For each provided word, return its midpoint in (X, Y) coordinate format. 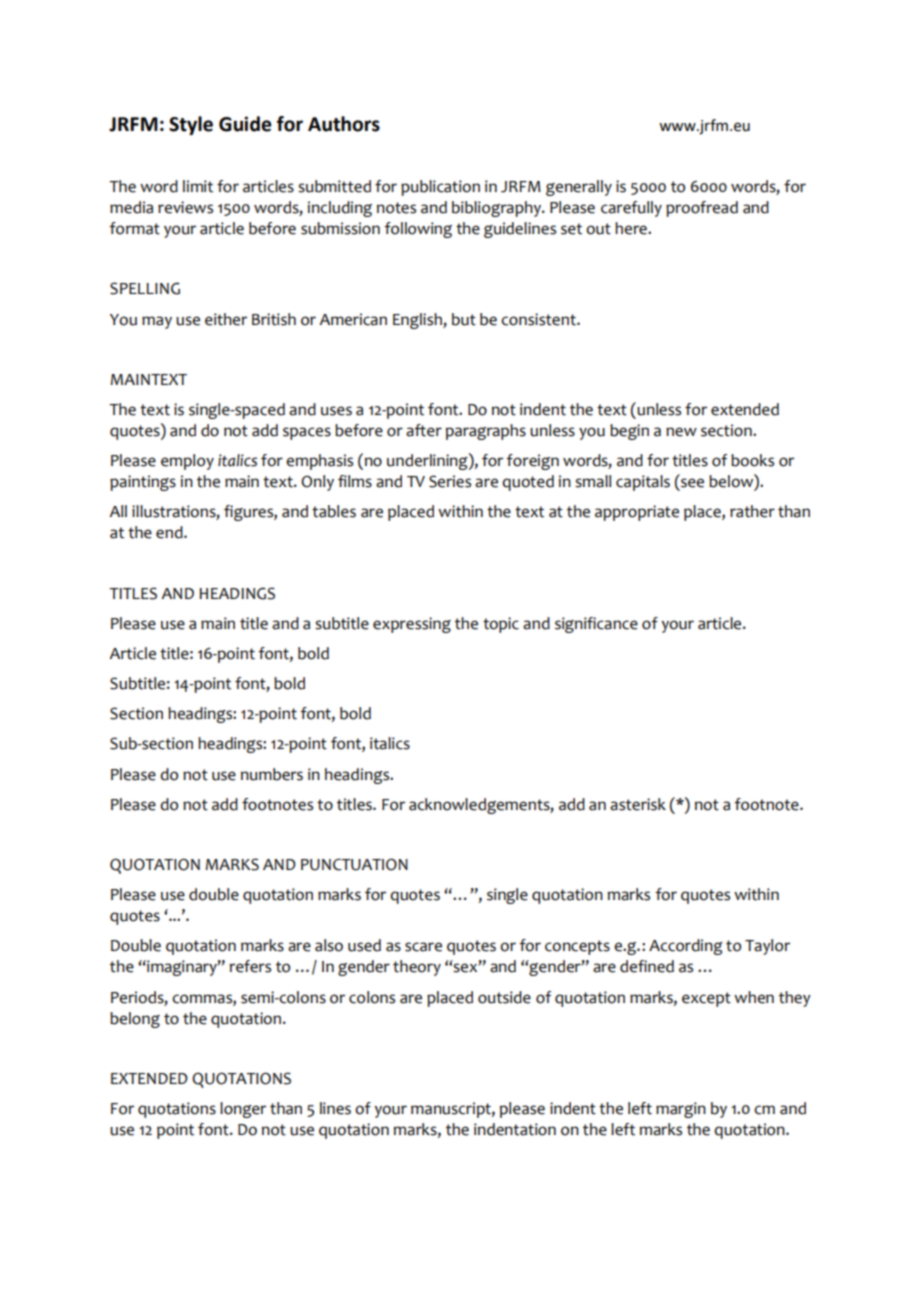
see (692, 483)
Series (450, 481)
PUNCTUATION (354, 864)
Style (191, 125)
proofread (702, 209)
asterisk (638, 804)
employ (187, 462)
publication (440, 188)
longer (243, 1110)
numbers (272, 774)
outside (504, 997)
